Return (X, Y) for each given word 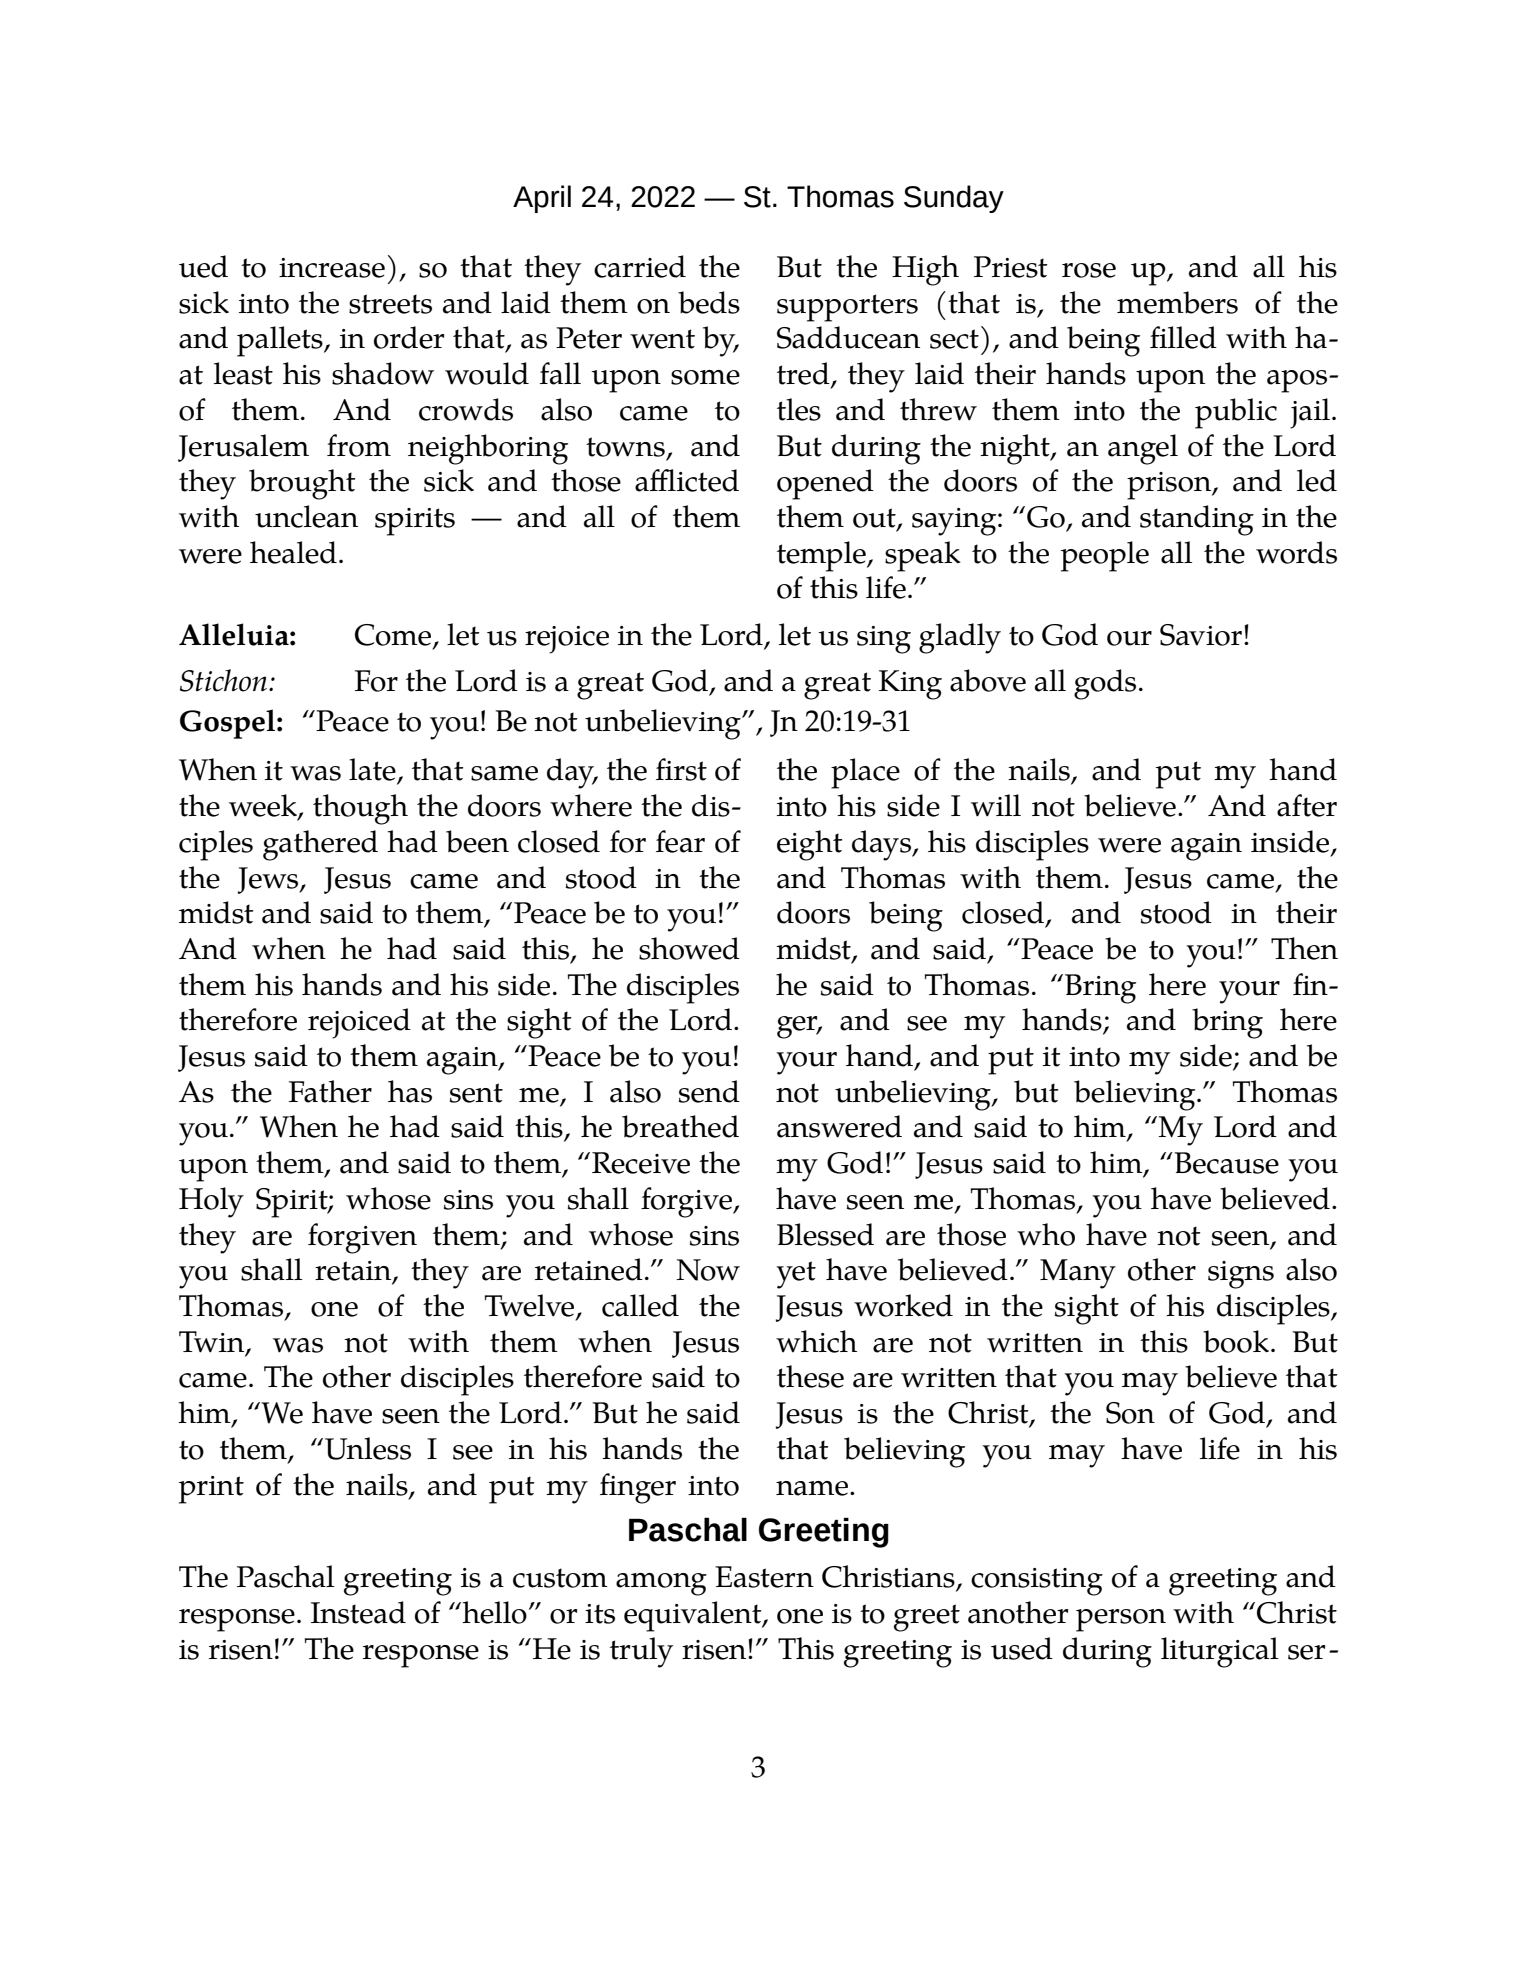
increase (332, 268)
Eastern (764, 1577)
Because (1225, 1163)
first (681, 769)
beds (709, 302)
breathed (680, 1126)
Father (330, 1091)
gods (1105, 684)
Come (394, 636)
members (1177, 302)
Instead (358, 1612)
